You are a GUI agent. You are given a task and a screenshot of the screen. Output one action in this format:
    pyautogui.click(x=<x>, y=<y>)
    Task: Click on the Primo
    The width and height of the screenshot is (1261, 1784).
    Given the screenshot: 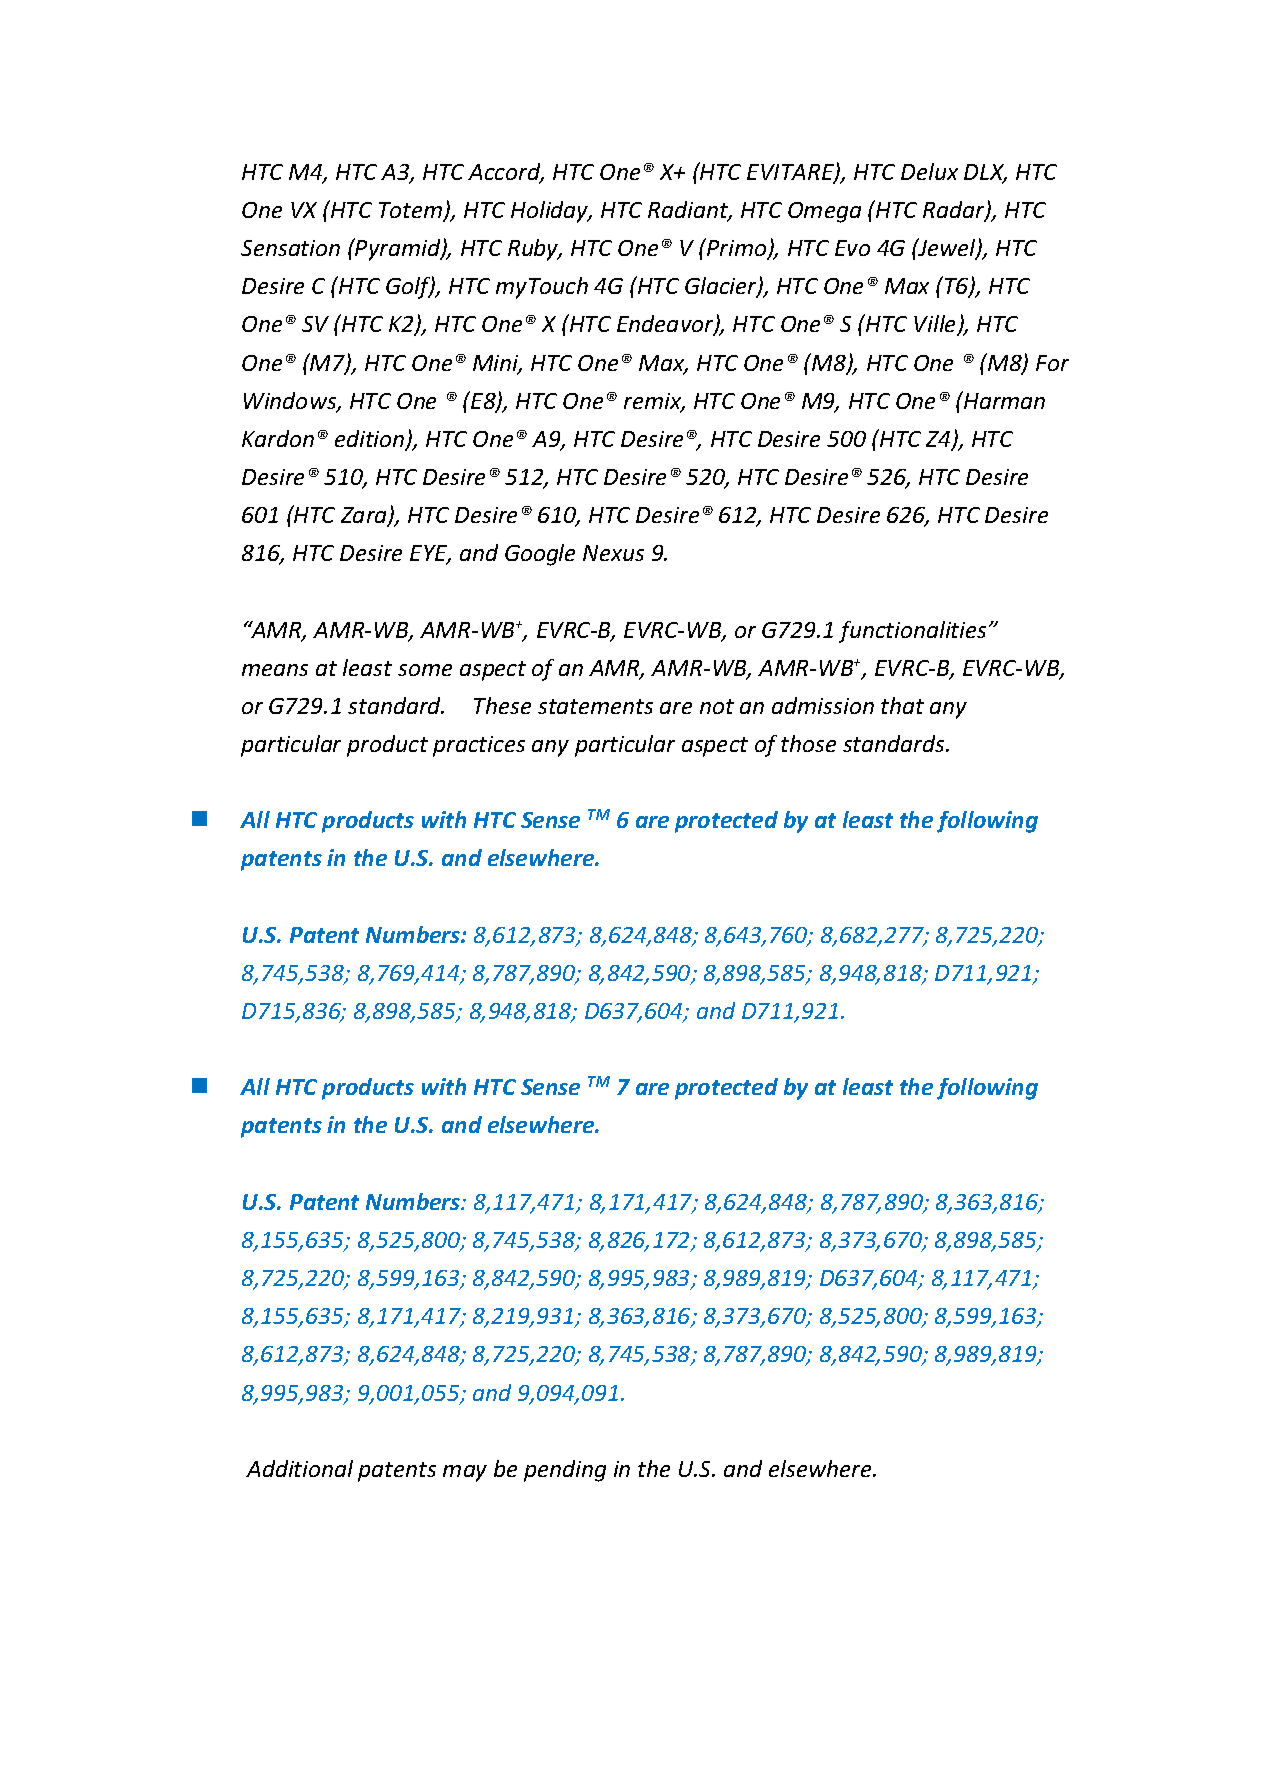 What is the action you would take?
    pyautogui.click(x=737, y=248)
